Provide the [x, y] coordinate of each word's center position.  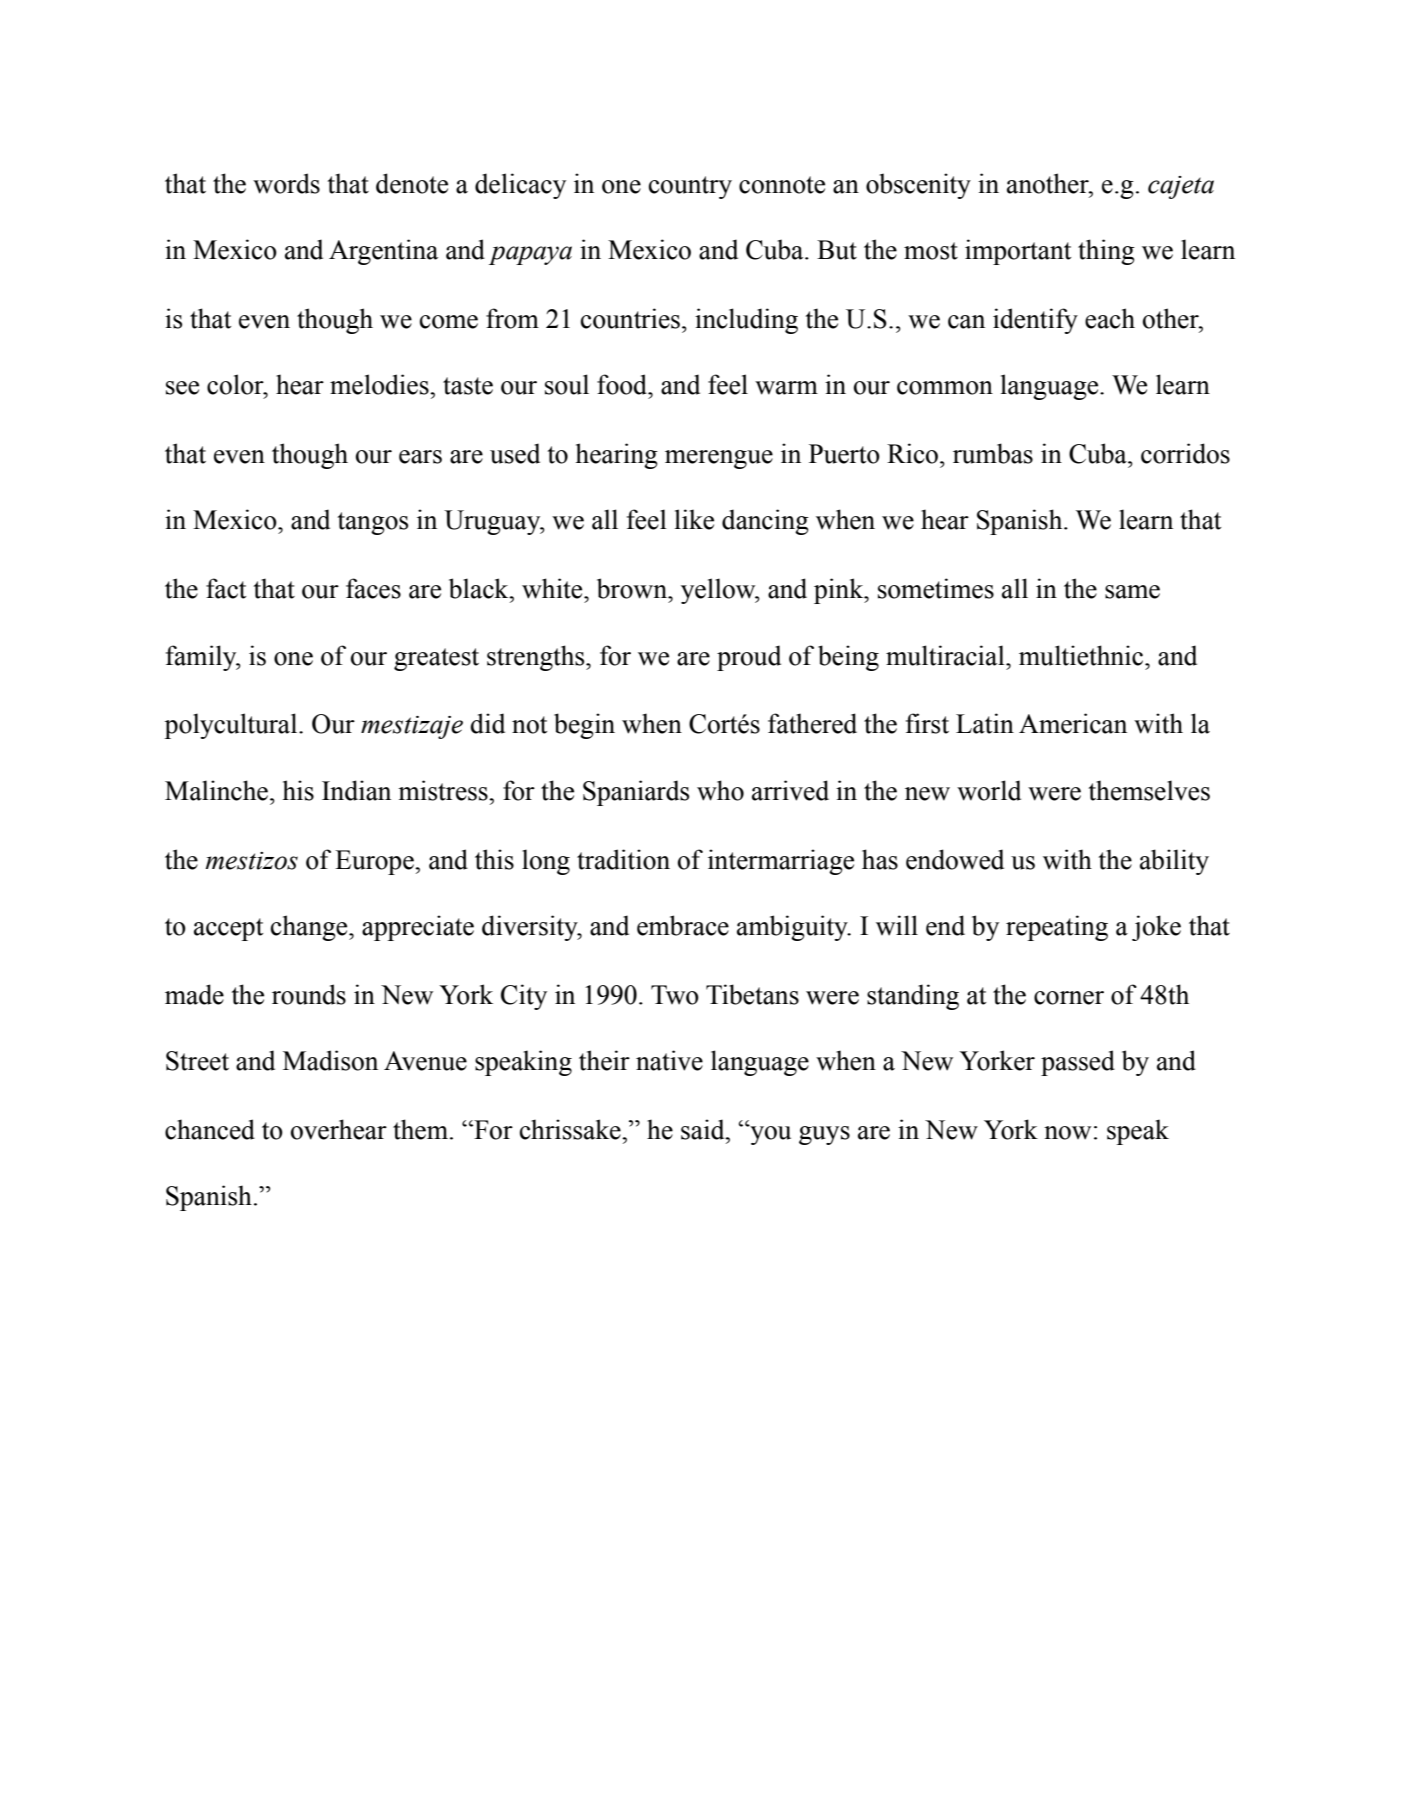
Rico [912, 453]
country [690, 187]
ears [420, 457]
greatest [436, 659]
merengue [719, 459]
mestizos [252, 861]
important [1018, 252]
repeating [1057, 928]
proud [749, 658]
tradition [623, 859]
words [286, 183]
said [704, 1129]
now [1067, 1133]
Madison [330, 1060]
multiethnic [1082, 655]
